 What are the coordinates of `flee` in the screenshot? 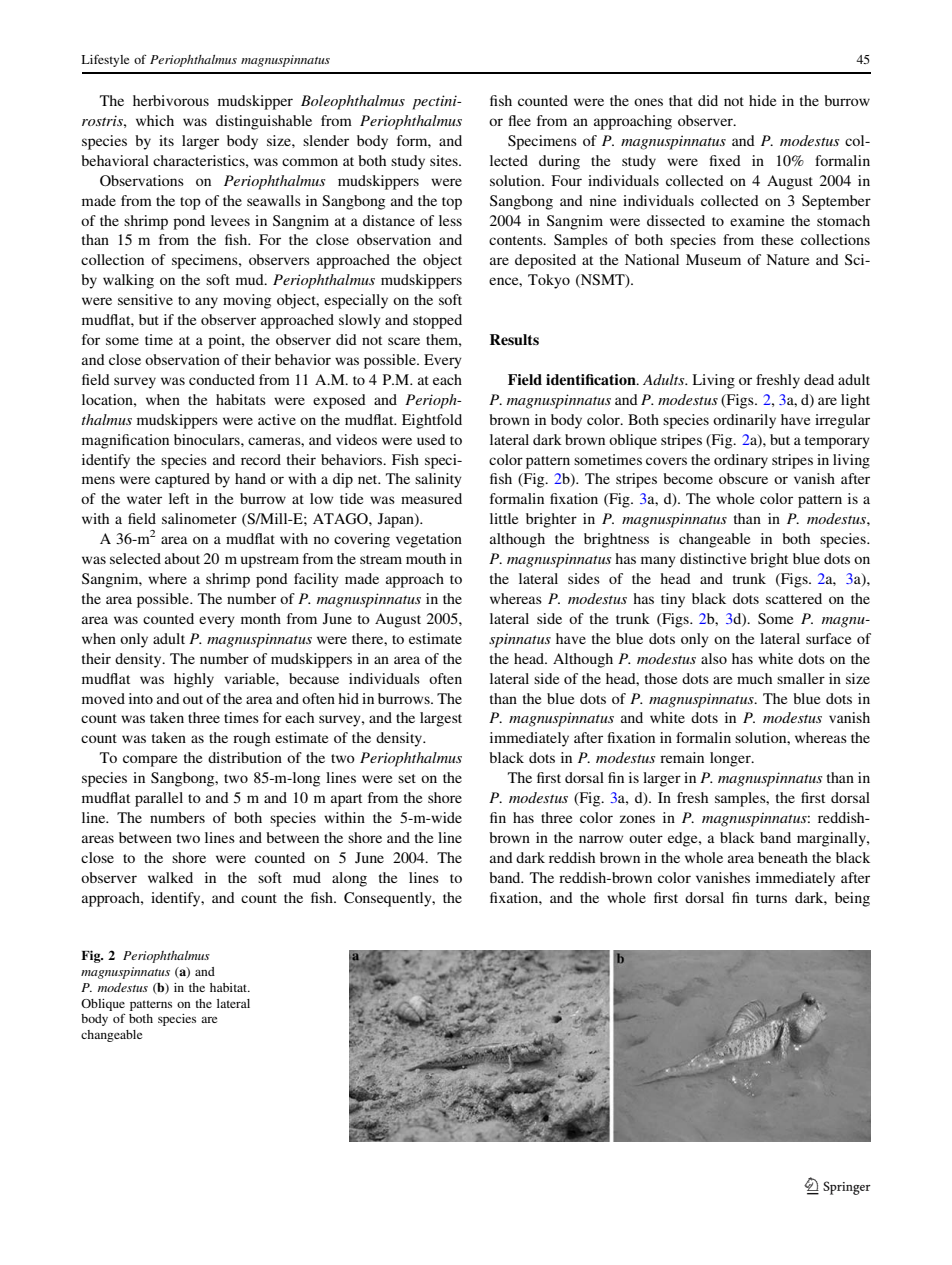 It's located at (520, 120).
